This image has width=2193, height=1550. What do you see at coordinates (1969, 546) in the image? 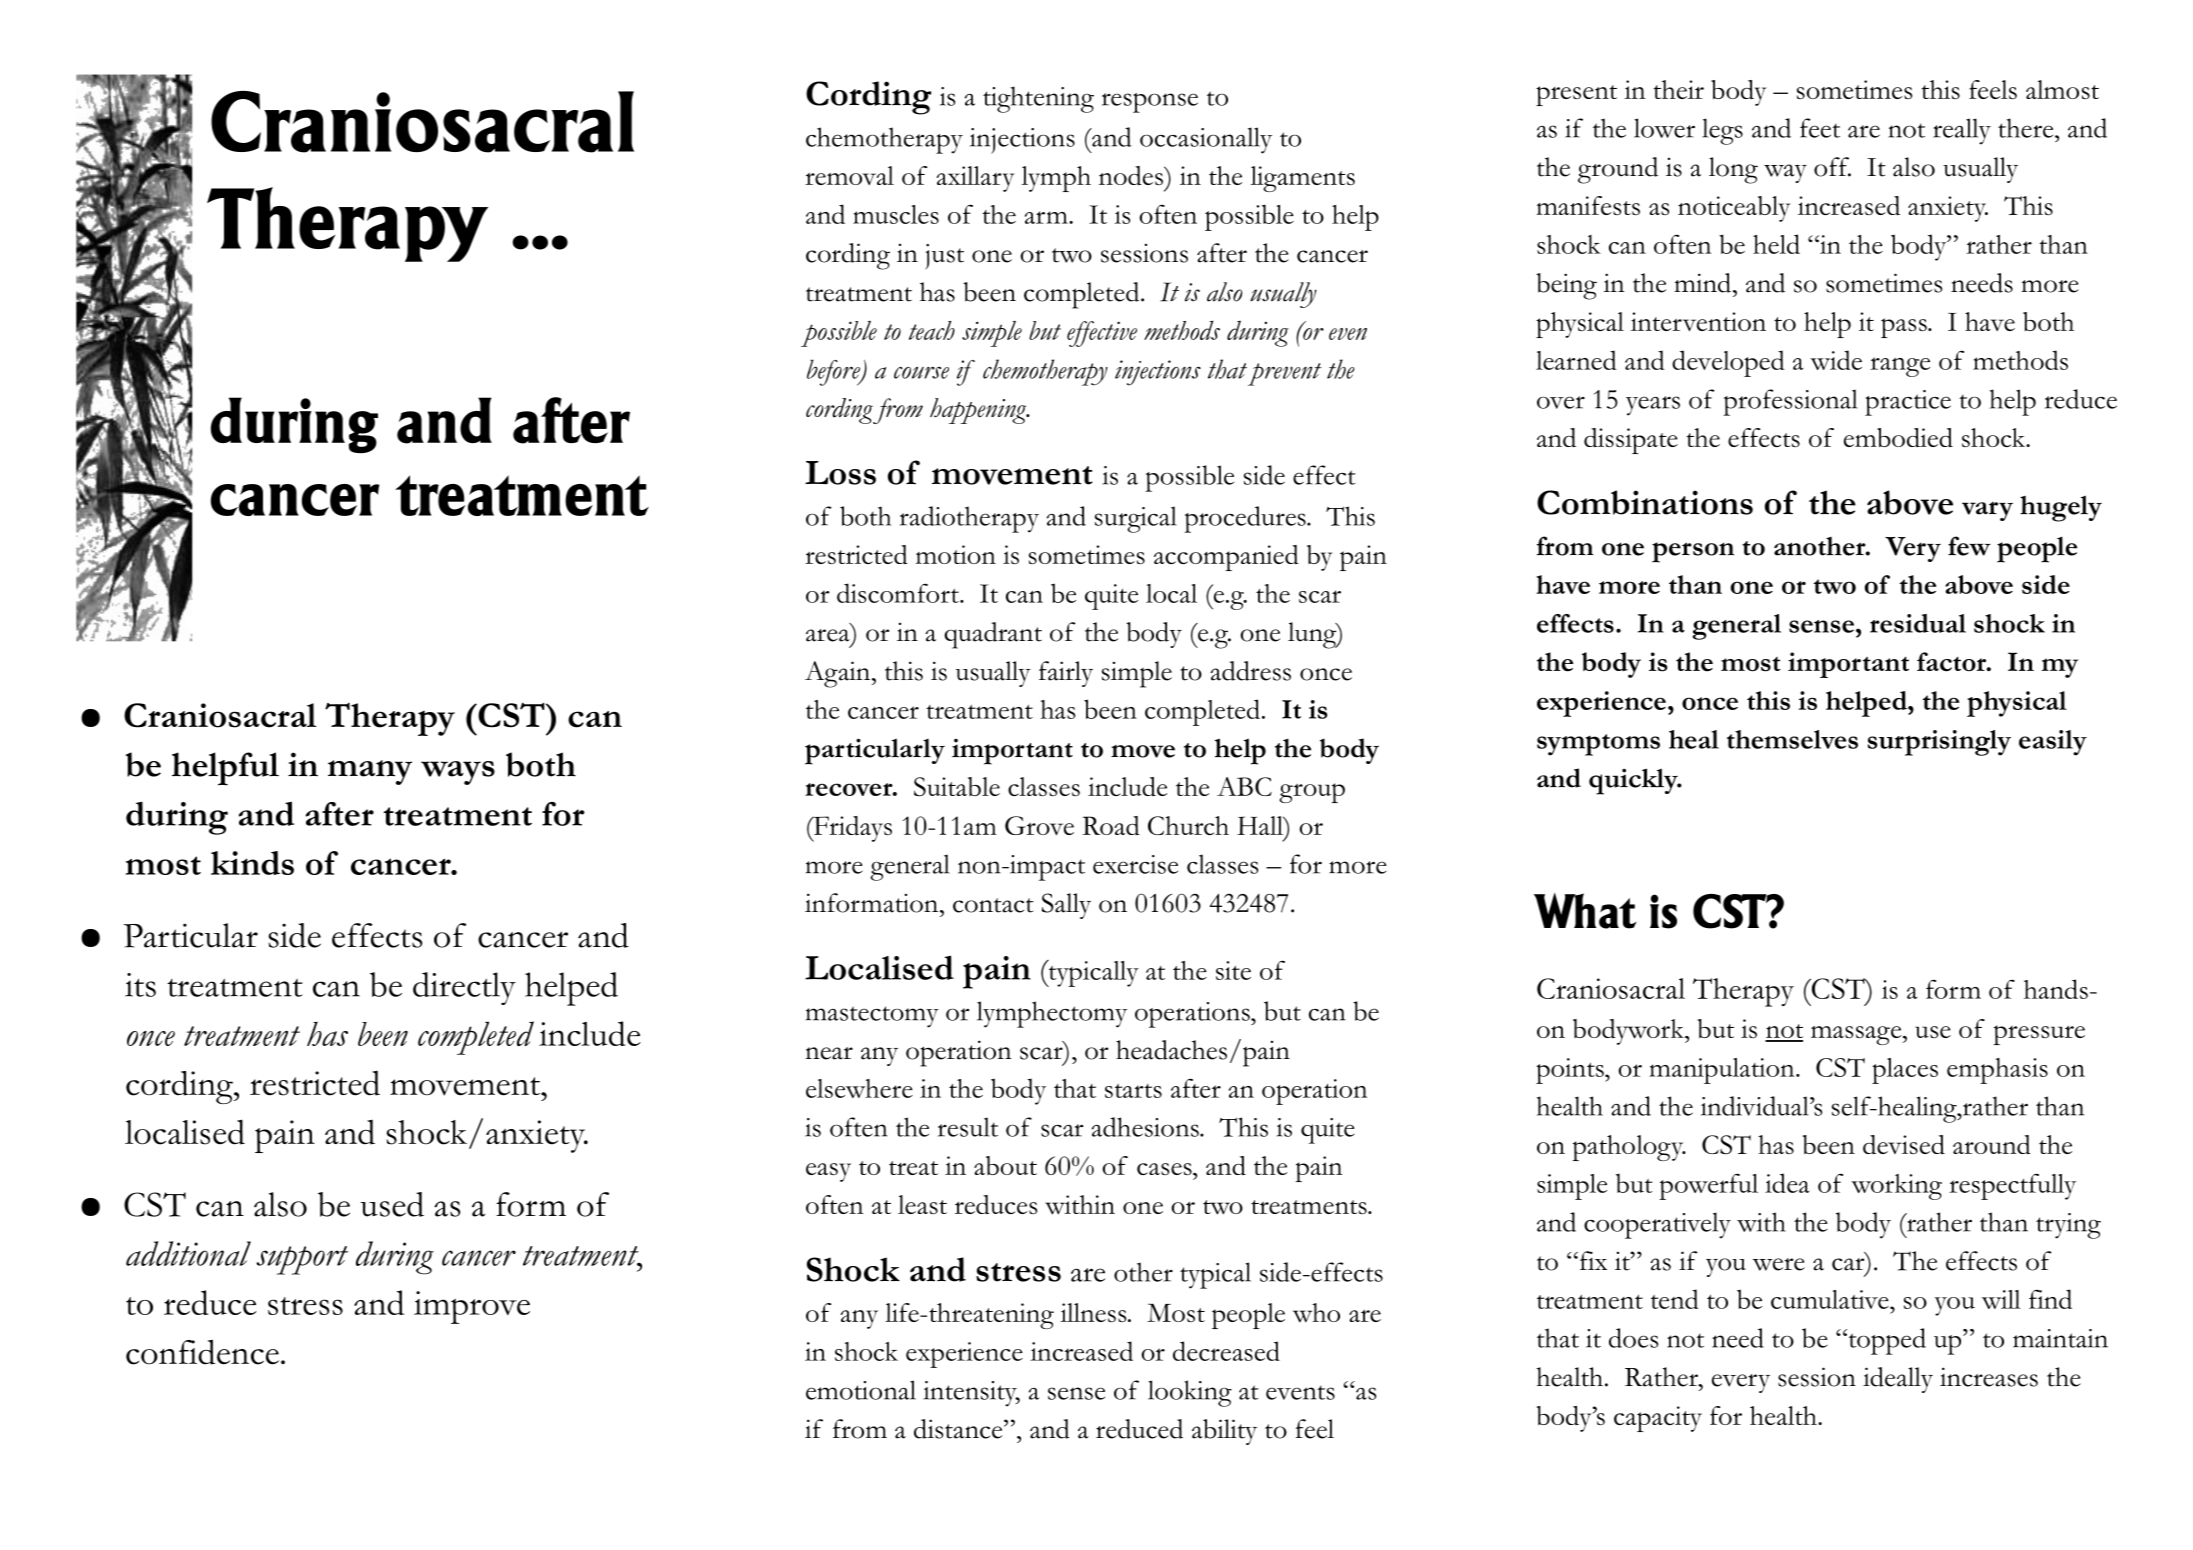
I see `few` at bounding box center [1969, 546].
